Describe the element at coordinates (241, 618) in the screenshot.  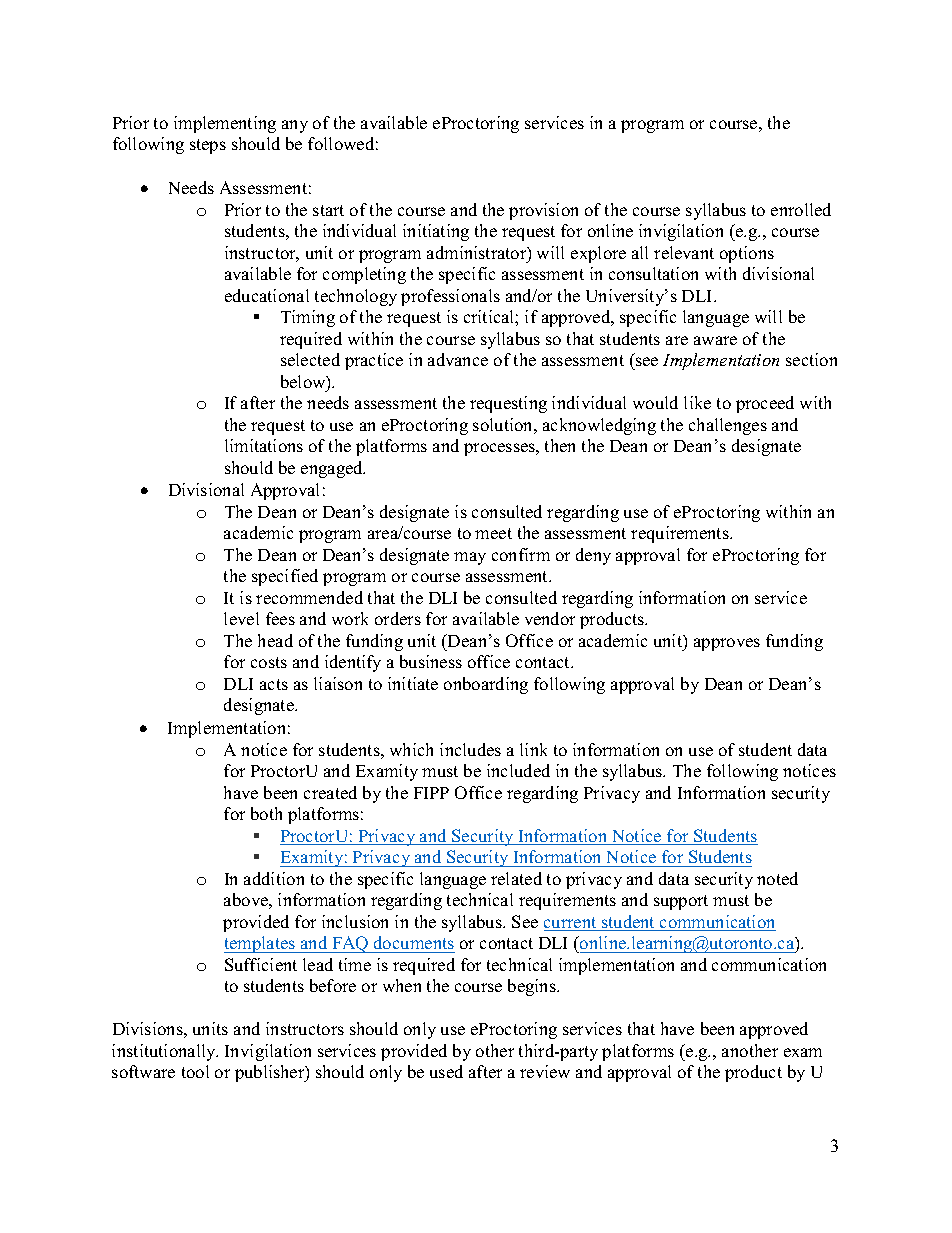
I see `level` at that location.
